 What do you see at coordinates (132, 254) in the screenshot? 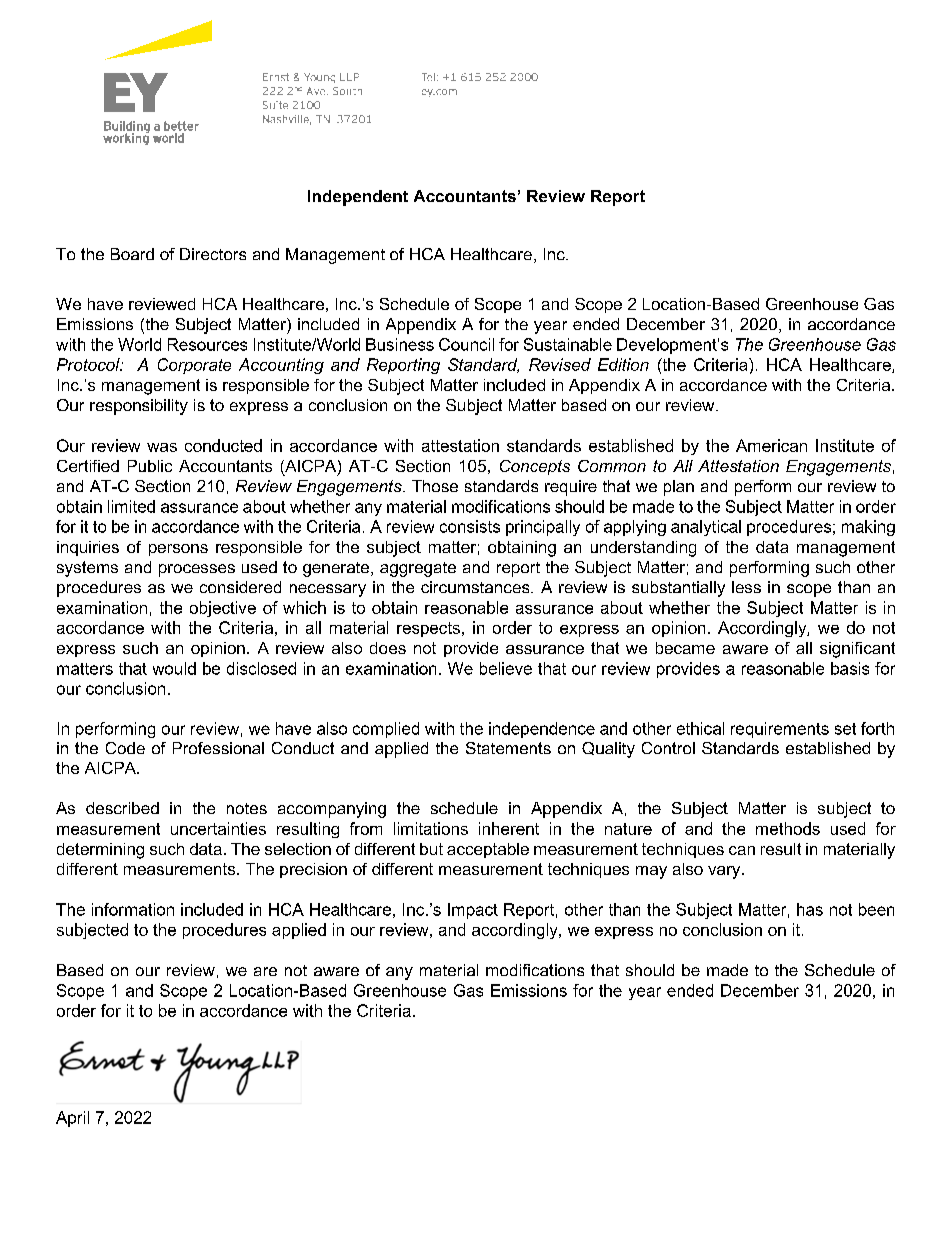
I see `Board` at bounding box center [132, 254].
